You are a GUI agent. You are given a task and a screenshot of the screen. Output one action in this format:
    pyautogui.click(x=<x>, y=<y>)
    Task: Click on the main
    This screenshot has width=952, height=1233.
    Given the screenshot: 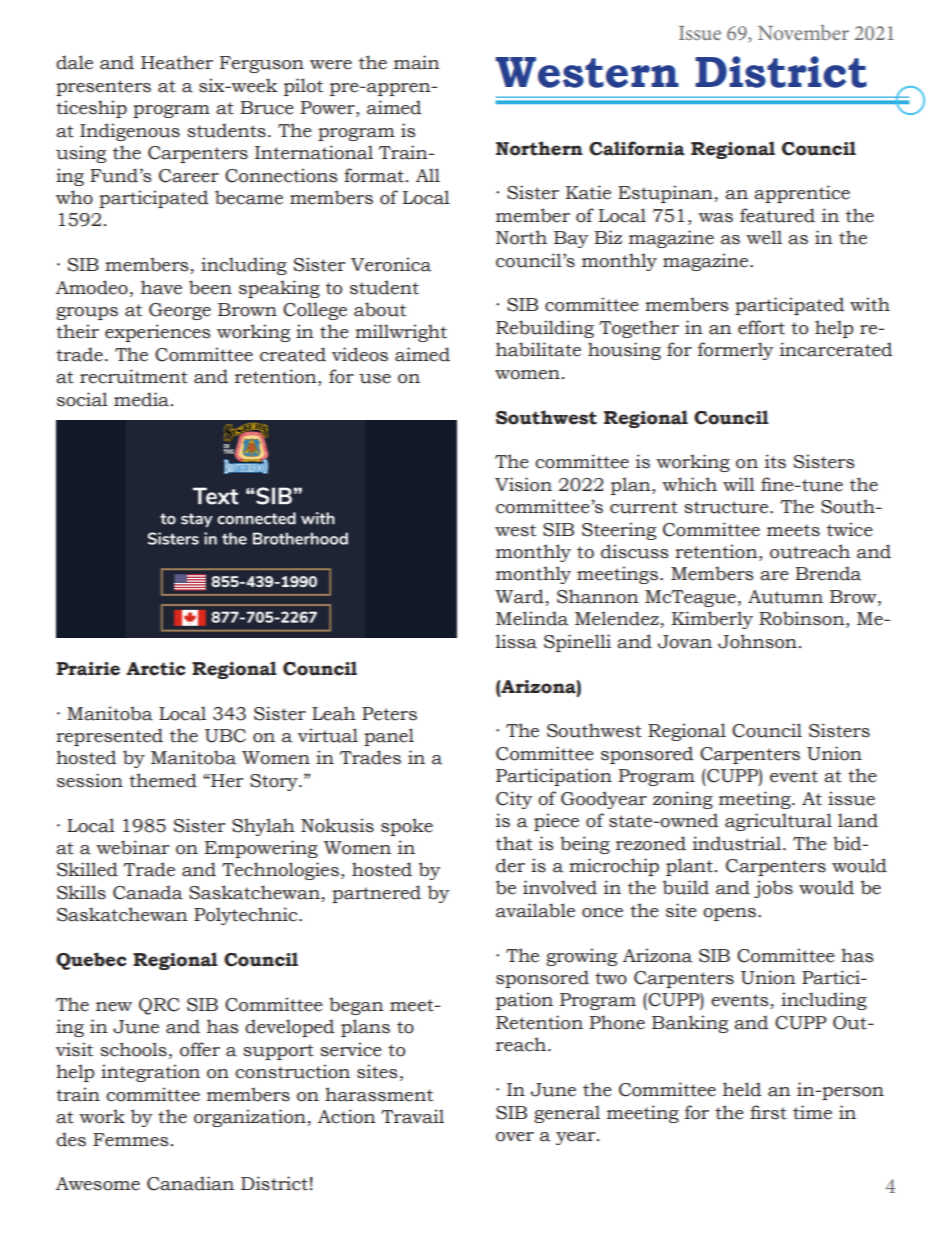 What is the action you would take?
    pyautogui.click(x=417, y=62)
